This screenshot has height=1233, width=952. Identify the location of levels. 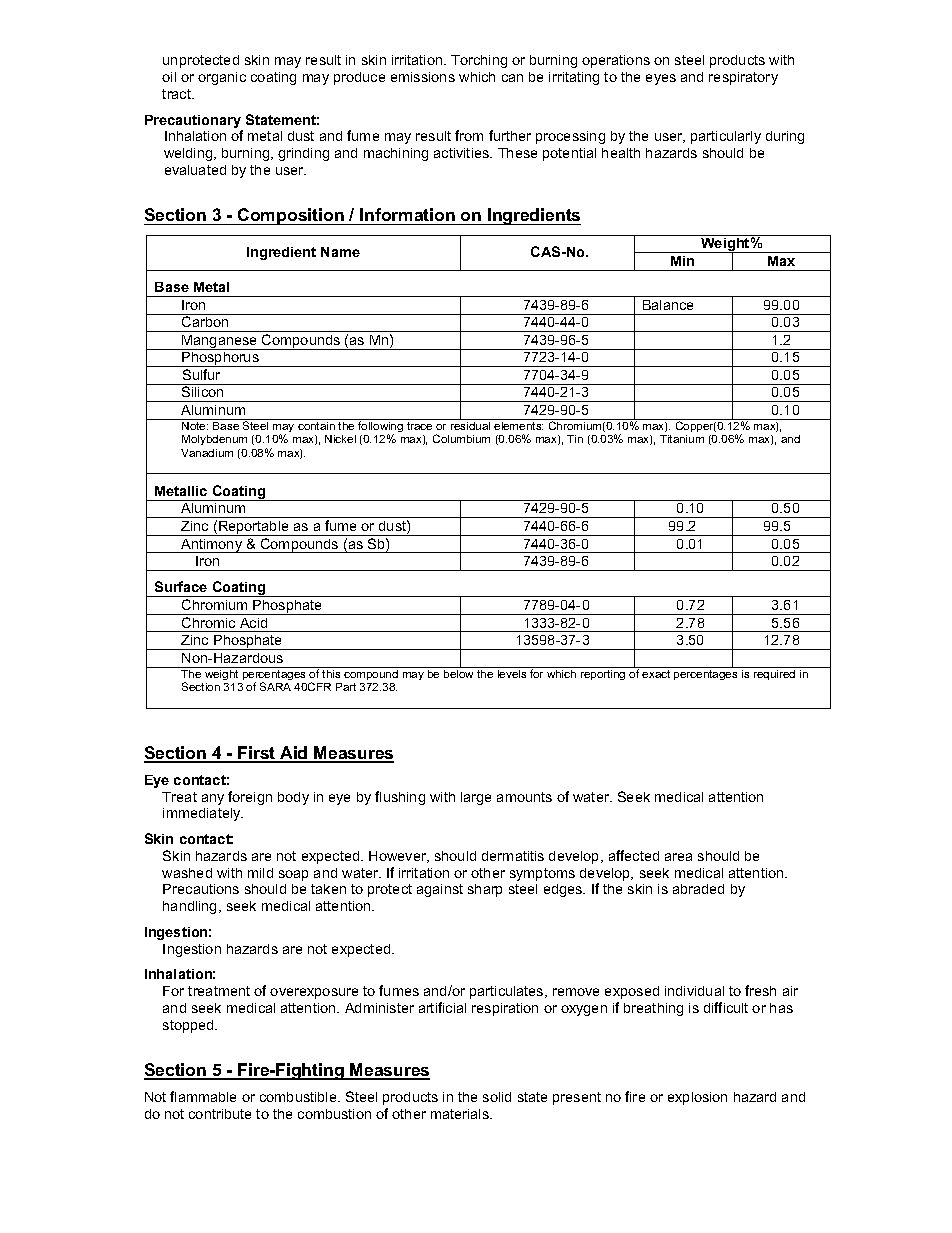
(512, 672).
